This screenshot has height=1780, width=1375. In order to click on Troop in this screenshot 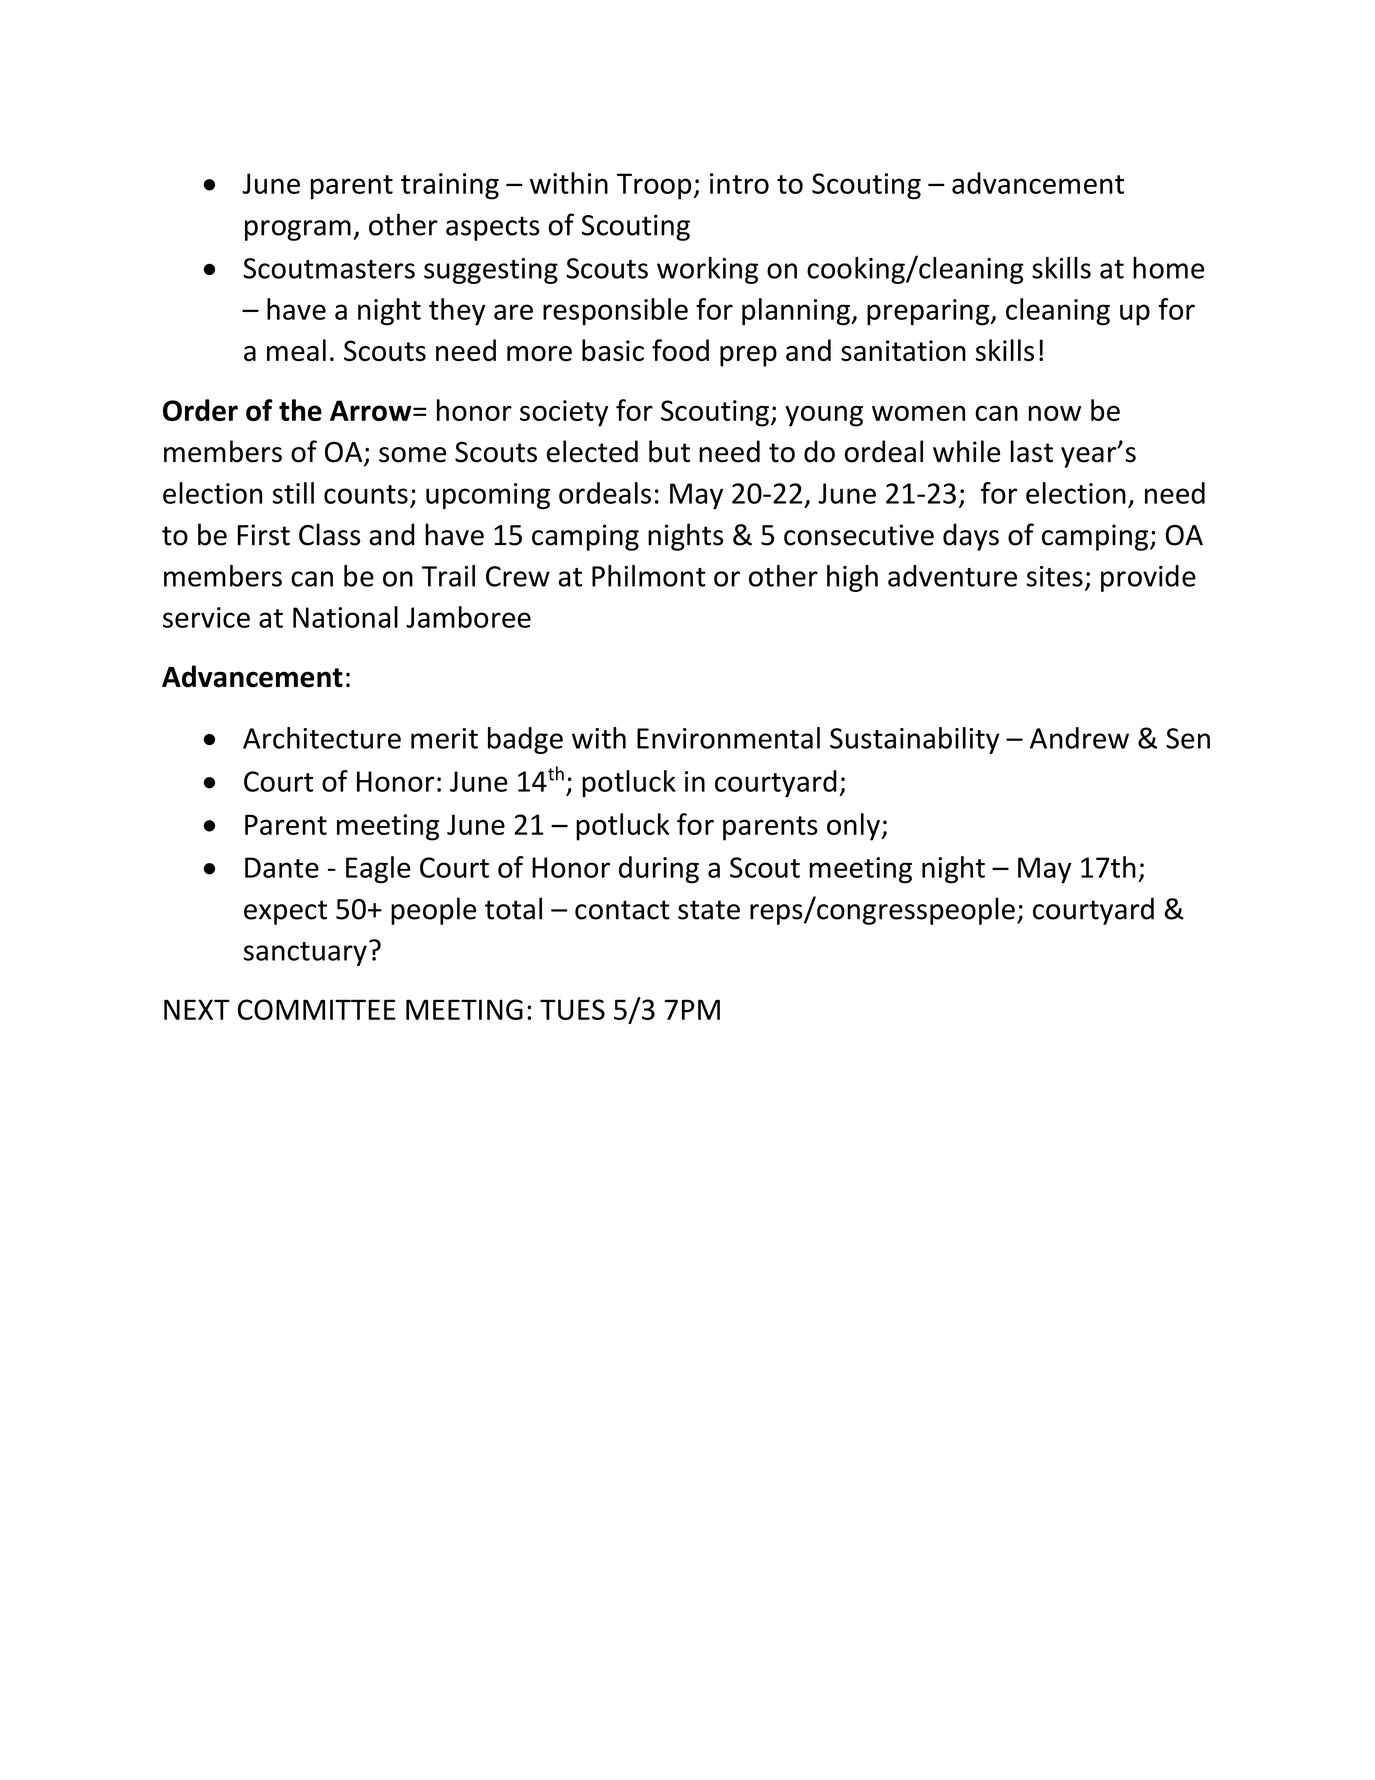, I will do `click(654, 186)`.
